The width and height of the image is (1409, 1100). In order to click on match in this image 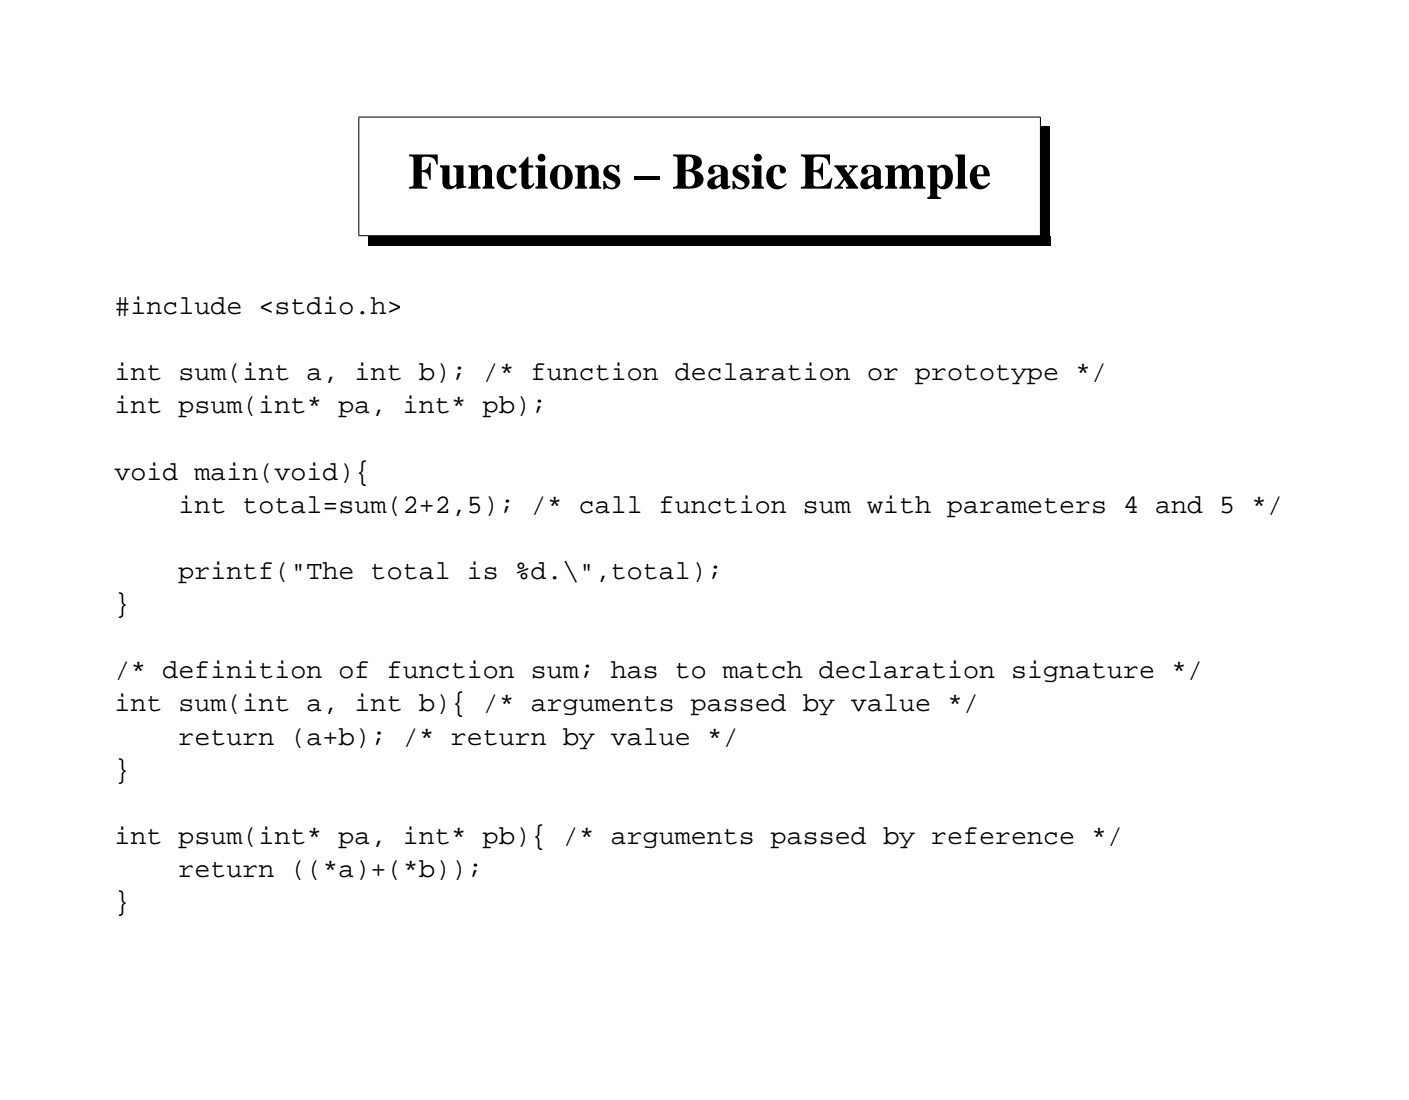, I will do `click(762, 670)`.
